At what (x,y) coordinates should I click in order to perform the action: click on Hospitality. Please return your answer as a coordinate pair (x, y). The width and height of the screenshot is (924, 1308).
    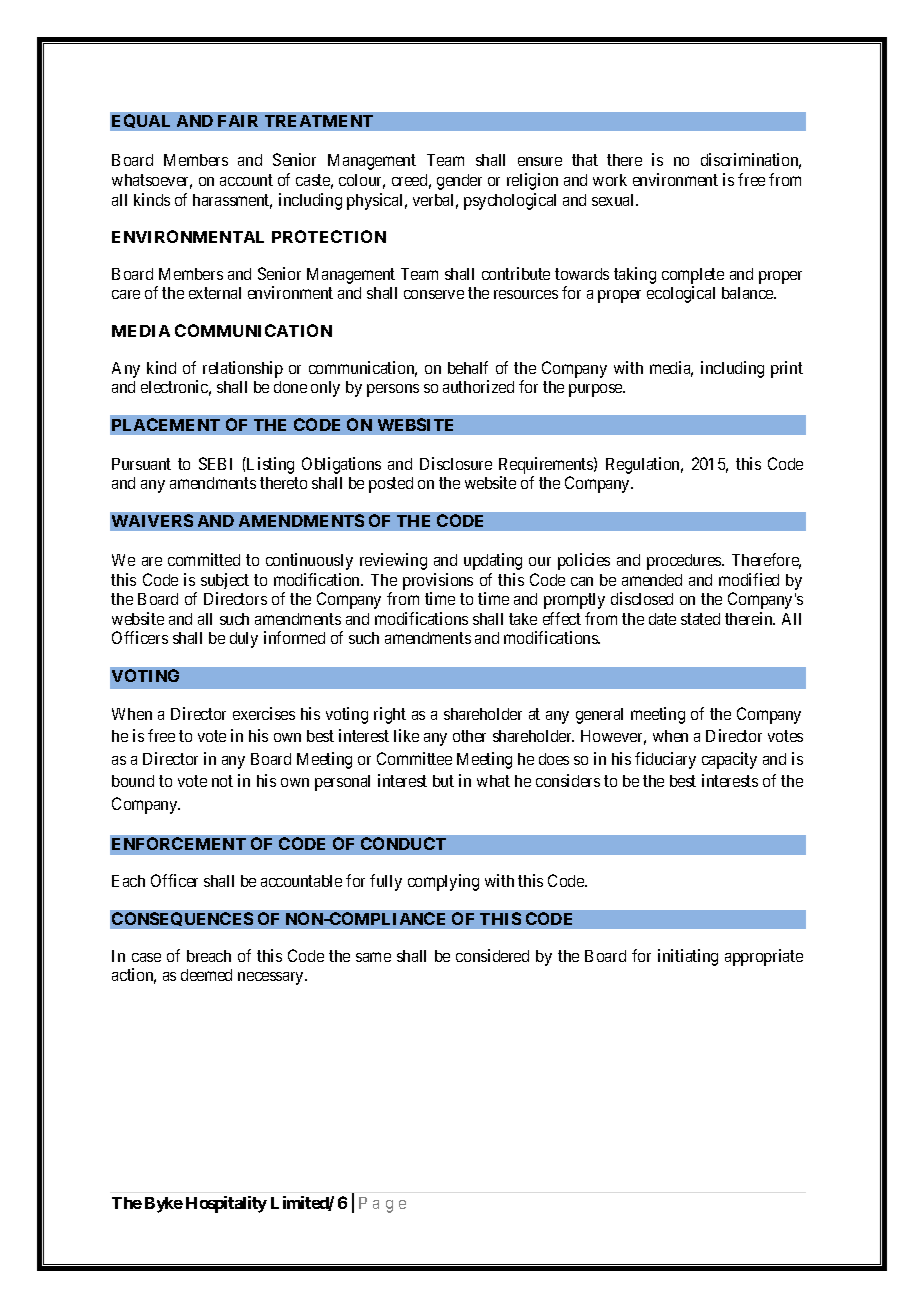
    Looking at the image, I should click on (226, 1204).
